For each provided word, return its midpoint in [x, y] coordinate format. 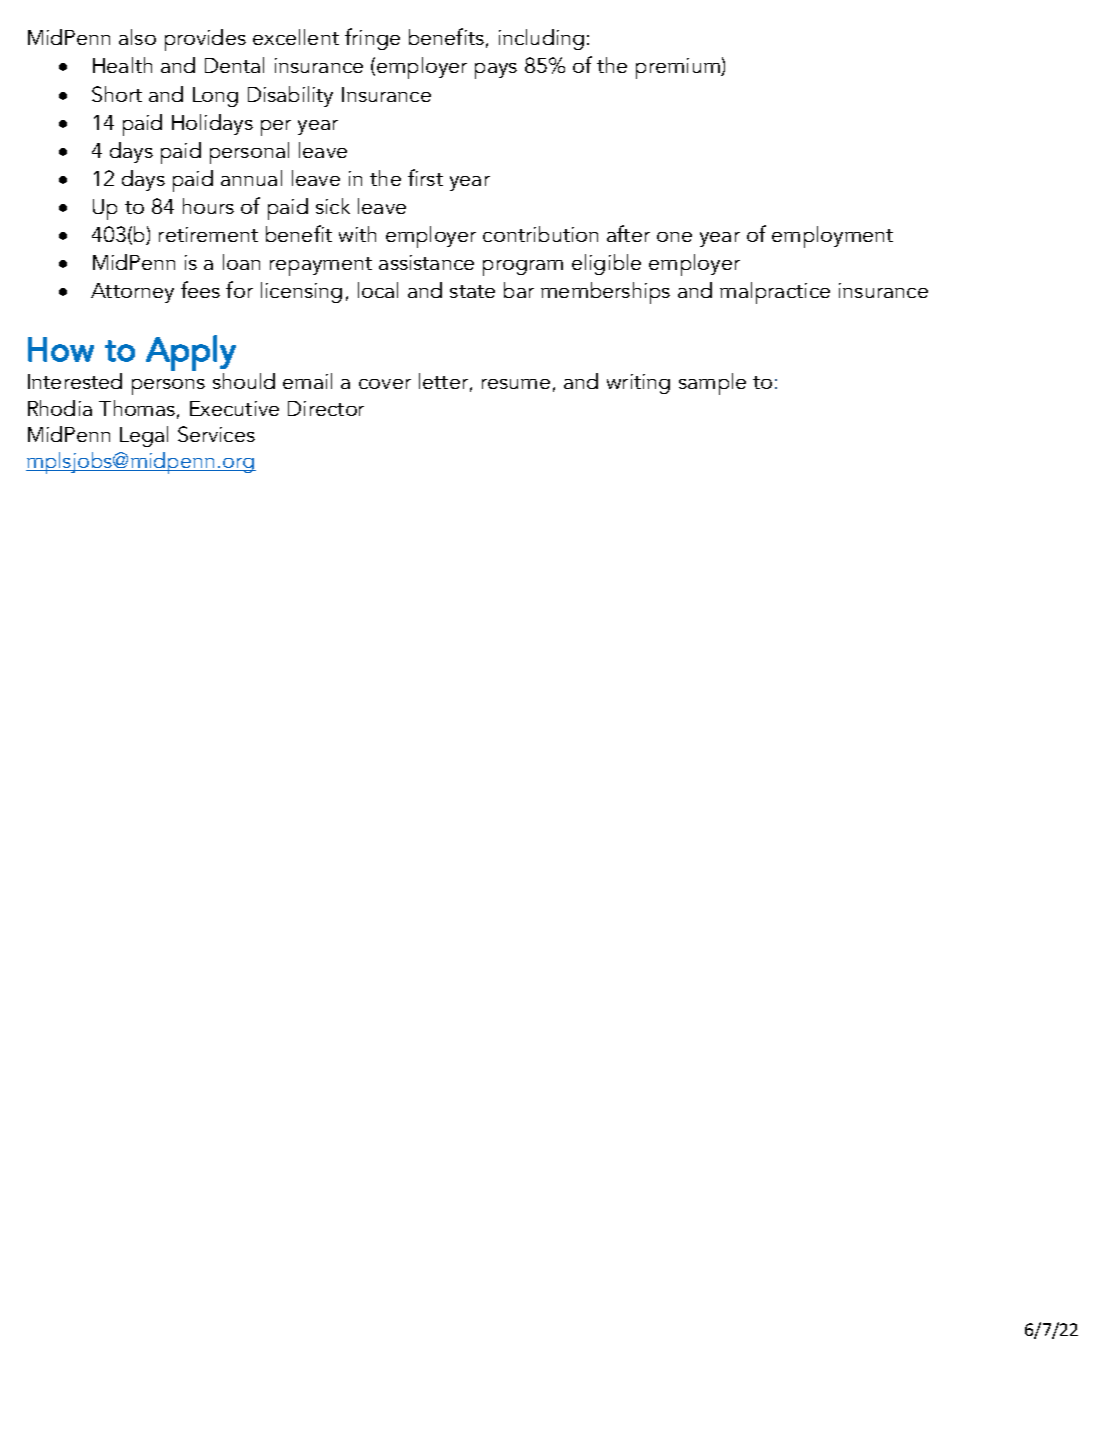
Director [326, 408]
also [137, 37]
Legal [144, 436]
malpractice [775, 293]
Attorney [132, 293]
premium [679, 68]
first [425, 177]
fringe [372, 39]
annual [251, 178]
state [472, 291]
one [674, 237]
